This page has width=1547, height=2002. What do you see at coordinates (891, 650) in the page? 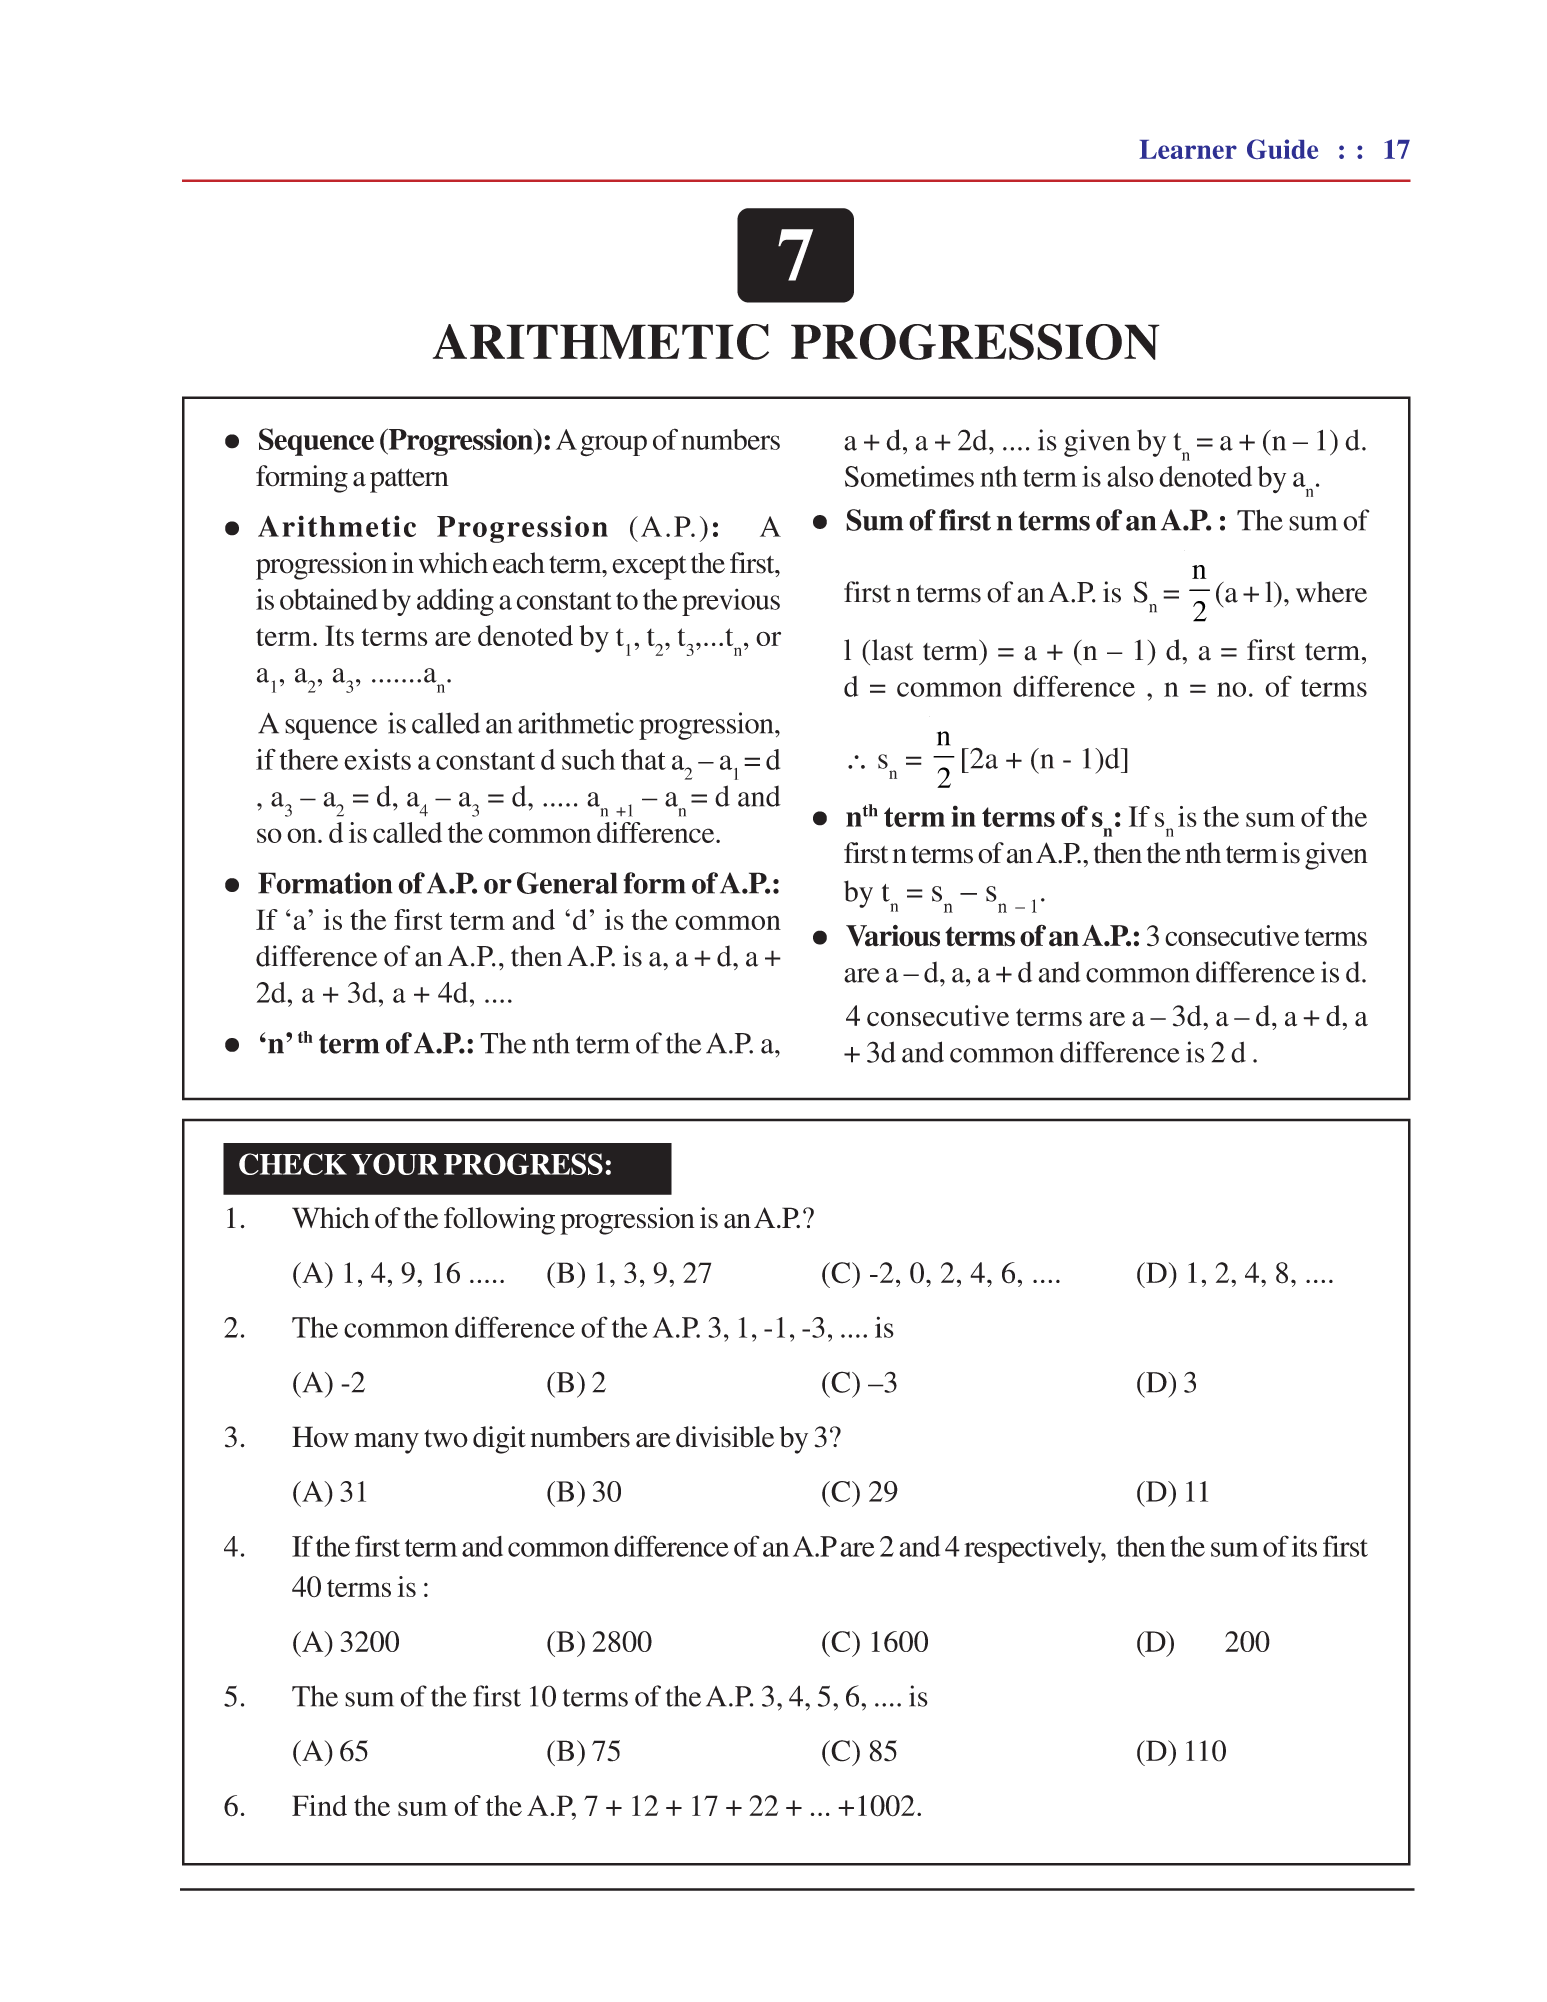
I see `last` at bounding box center [891, 650].
